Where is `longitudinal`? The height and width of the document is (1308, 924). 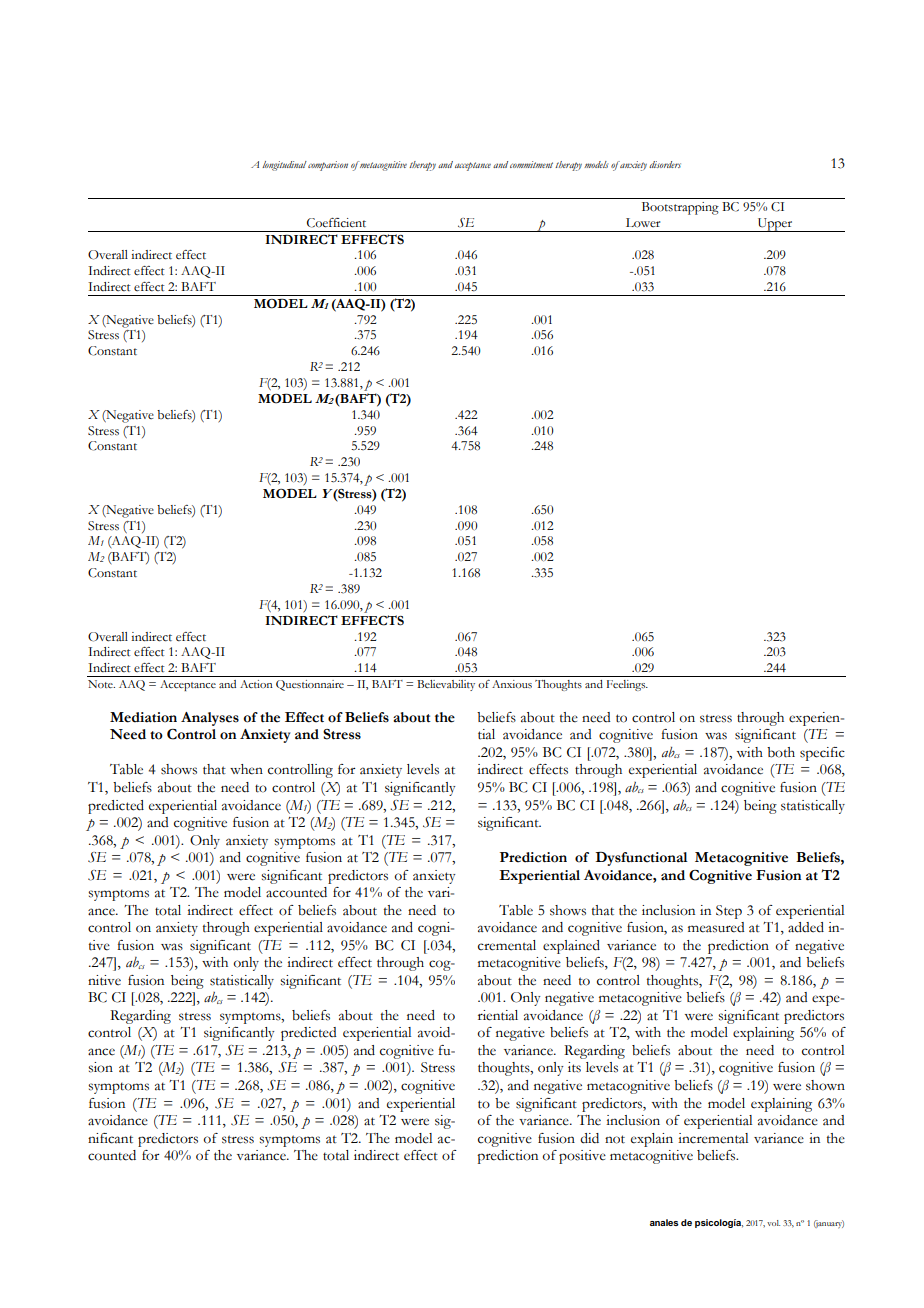
longitudinal is located at coordinates (284, 166).
